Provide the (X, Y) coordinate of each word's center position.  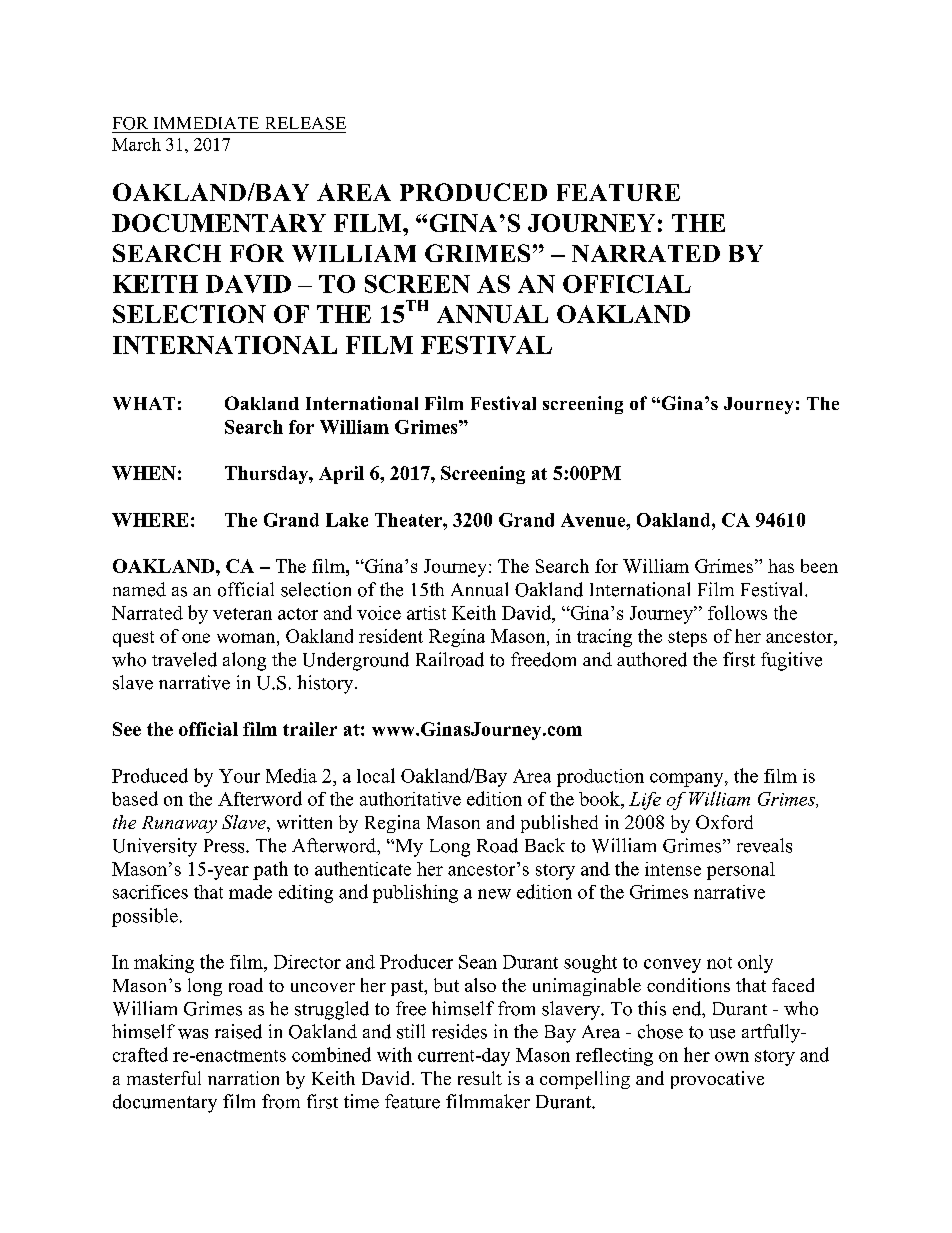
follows (737, 612)
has (781, 566)
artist (426, 613)
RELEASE (306, 123)
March (136, 144)
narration (243, 1078)
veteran (242, 614)
